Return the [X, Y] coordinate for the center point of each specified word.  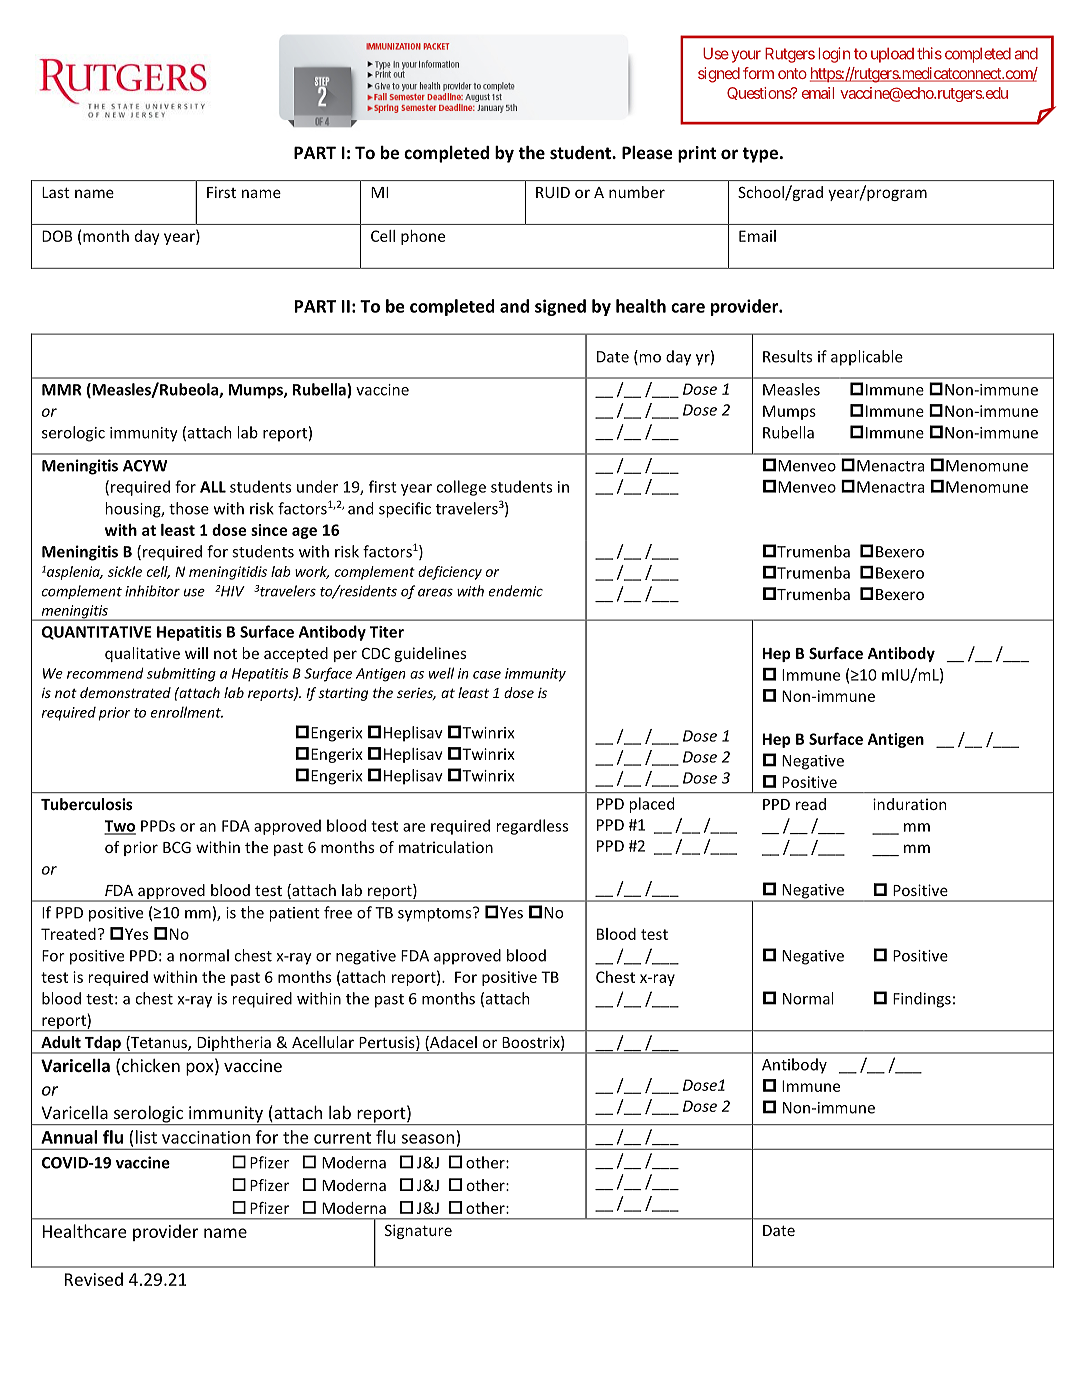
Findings [922, 1000]
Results [787, 356]
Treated [68, 934]
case [487, 675]
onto [792, 73]
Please [647, 153]
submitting [181, 674]
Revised [94, 1279]
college [461, 488]
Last [56, 192]
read [811, 804]
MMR [62, 390]
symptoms [436, 914]
